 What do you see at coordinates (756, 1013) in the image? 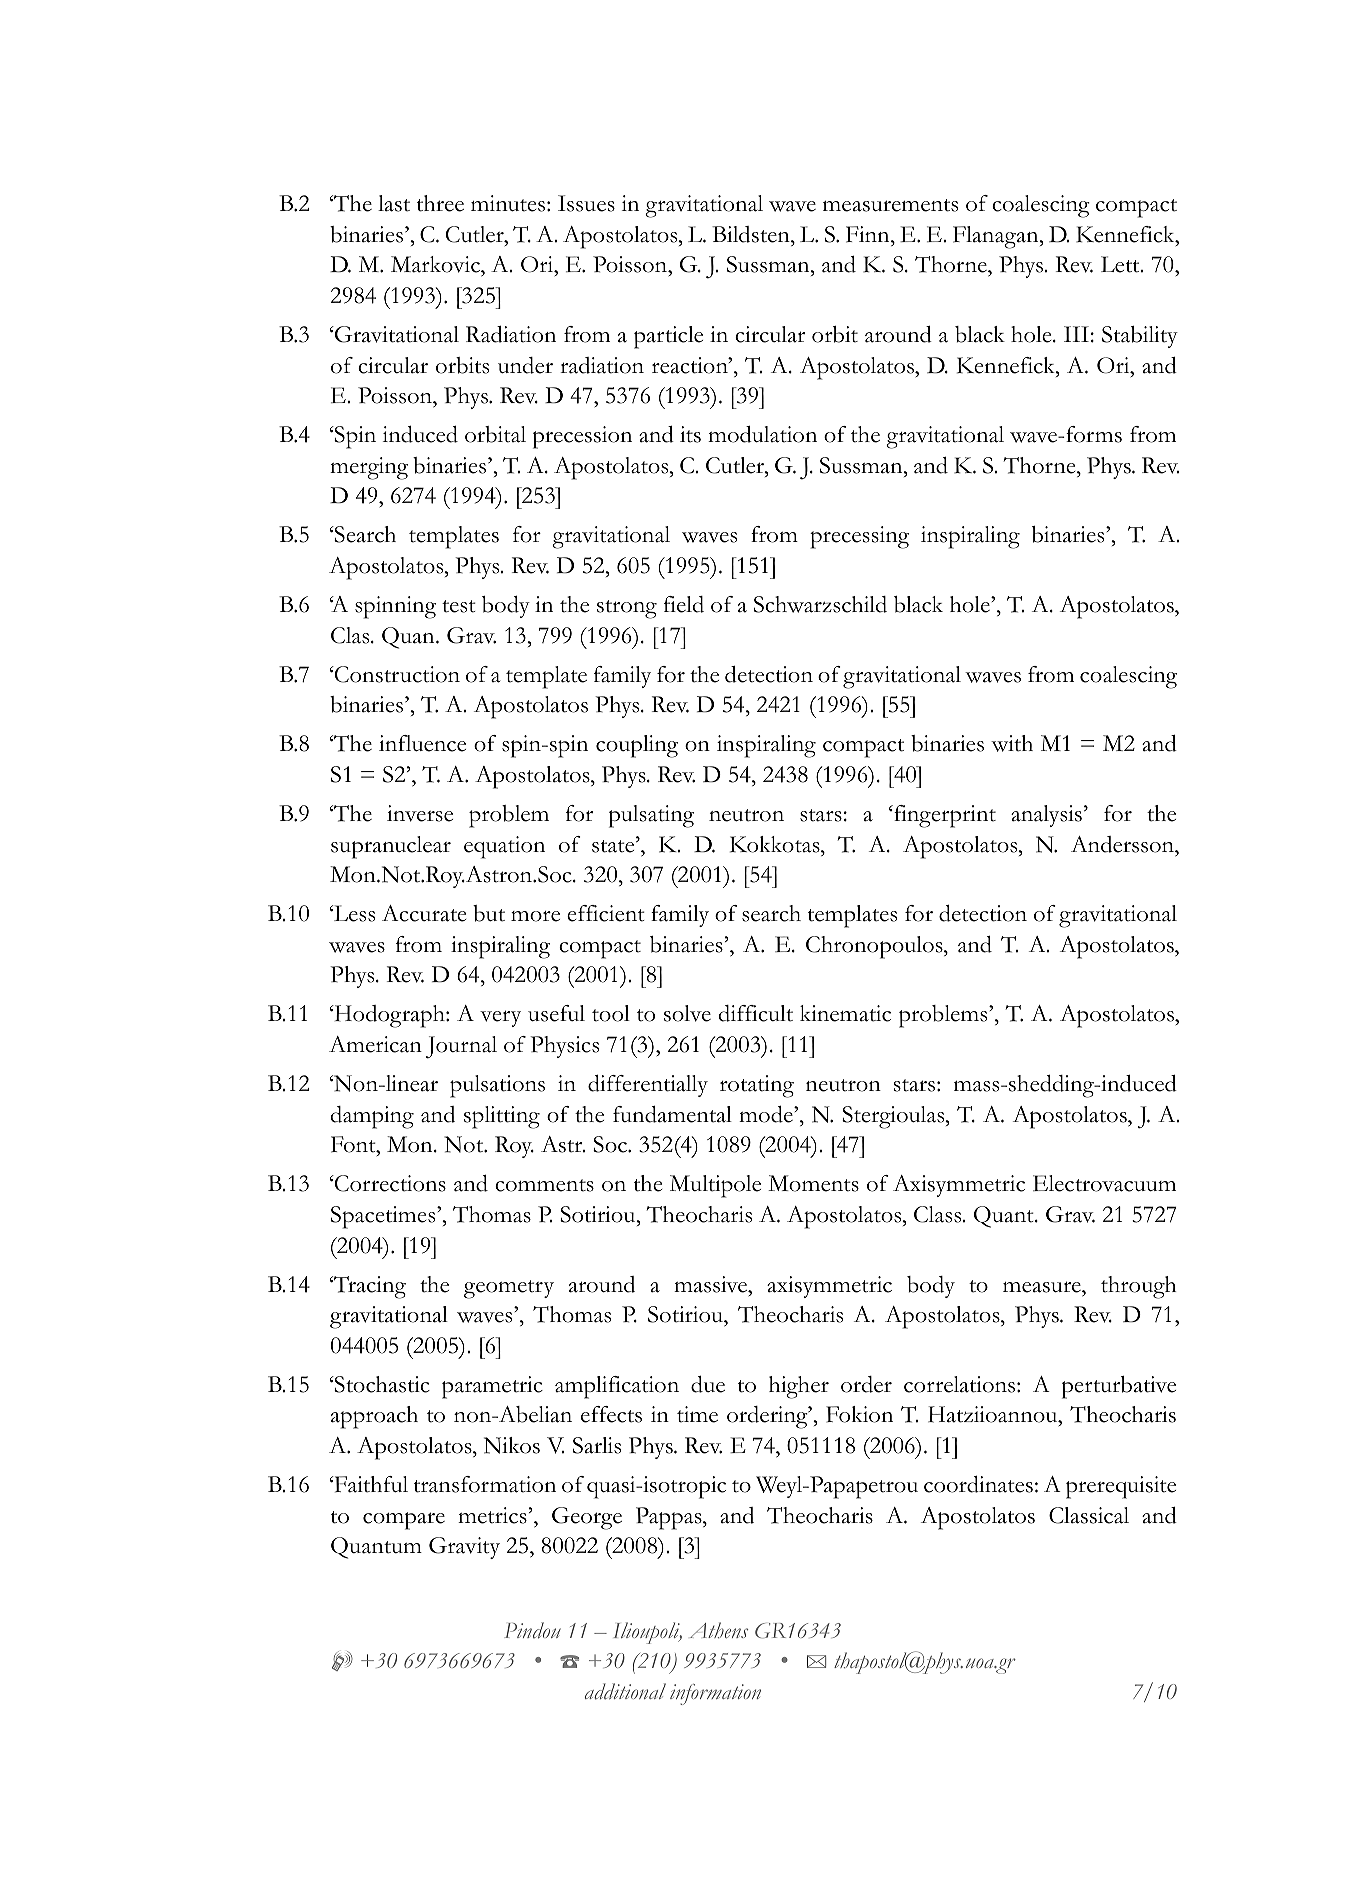
I see `difficult` at bounding box center [756, 1013].
